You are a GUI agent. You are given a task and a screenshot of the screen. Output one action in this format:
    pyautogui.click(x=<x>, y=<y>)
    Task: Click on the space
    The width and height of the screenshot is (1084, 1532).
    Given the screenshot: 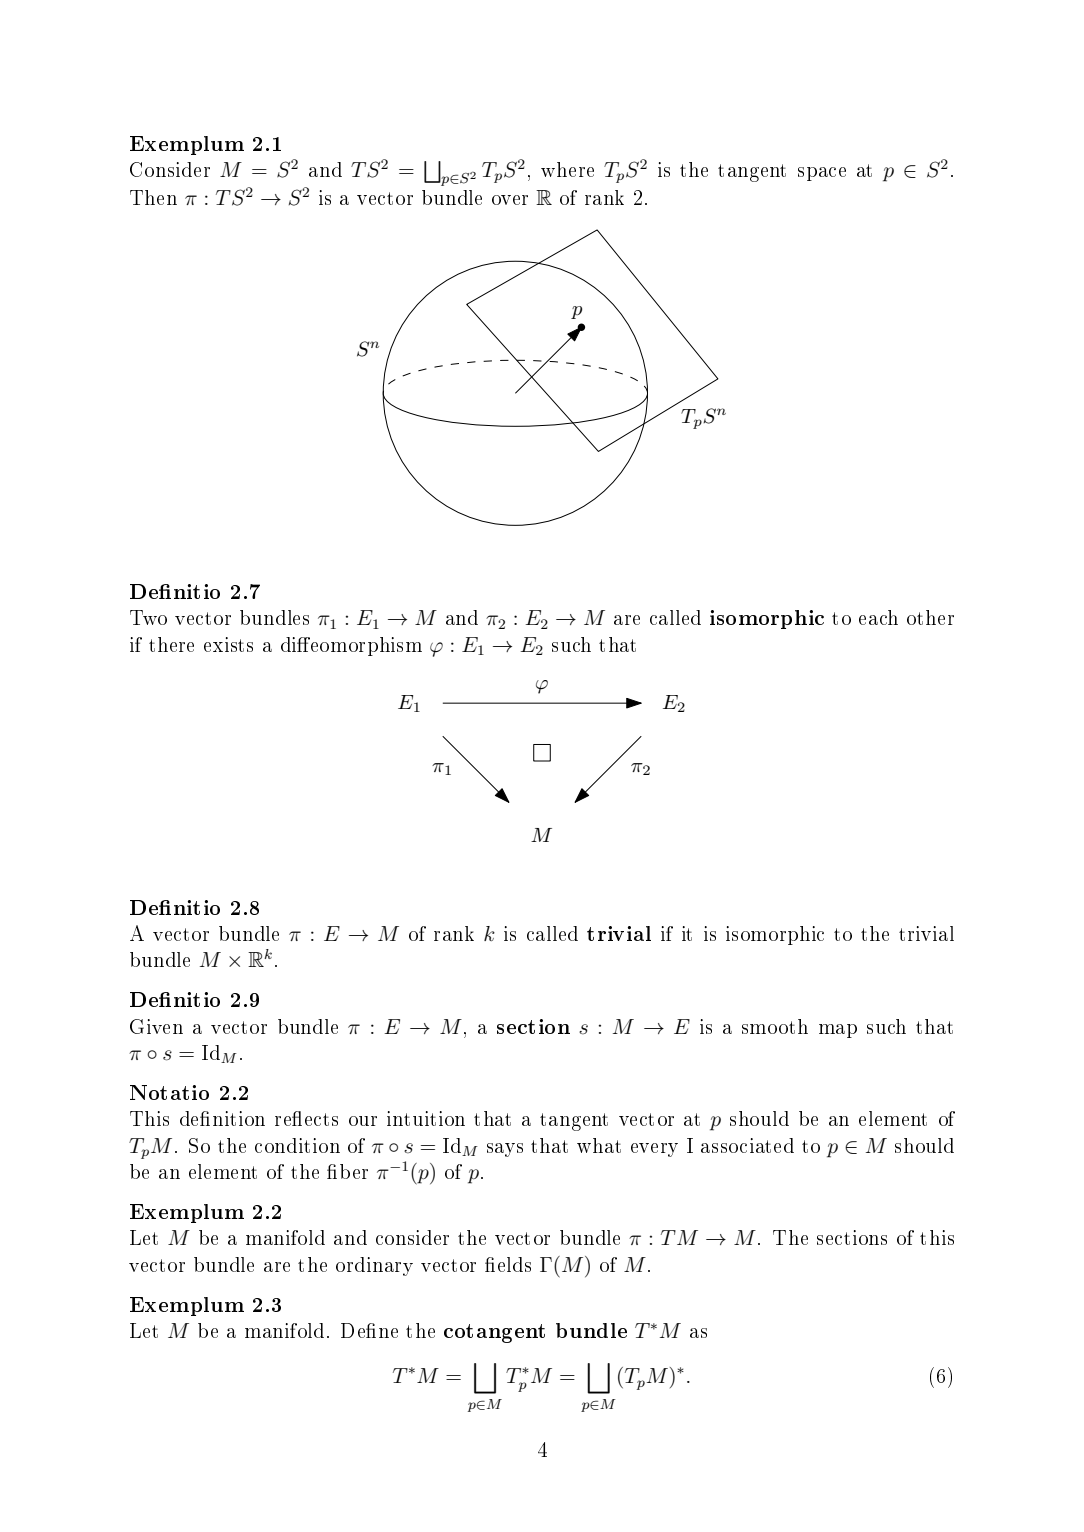 What is the action you would take?
    pyautogui.click(x=822, y=174)
